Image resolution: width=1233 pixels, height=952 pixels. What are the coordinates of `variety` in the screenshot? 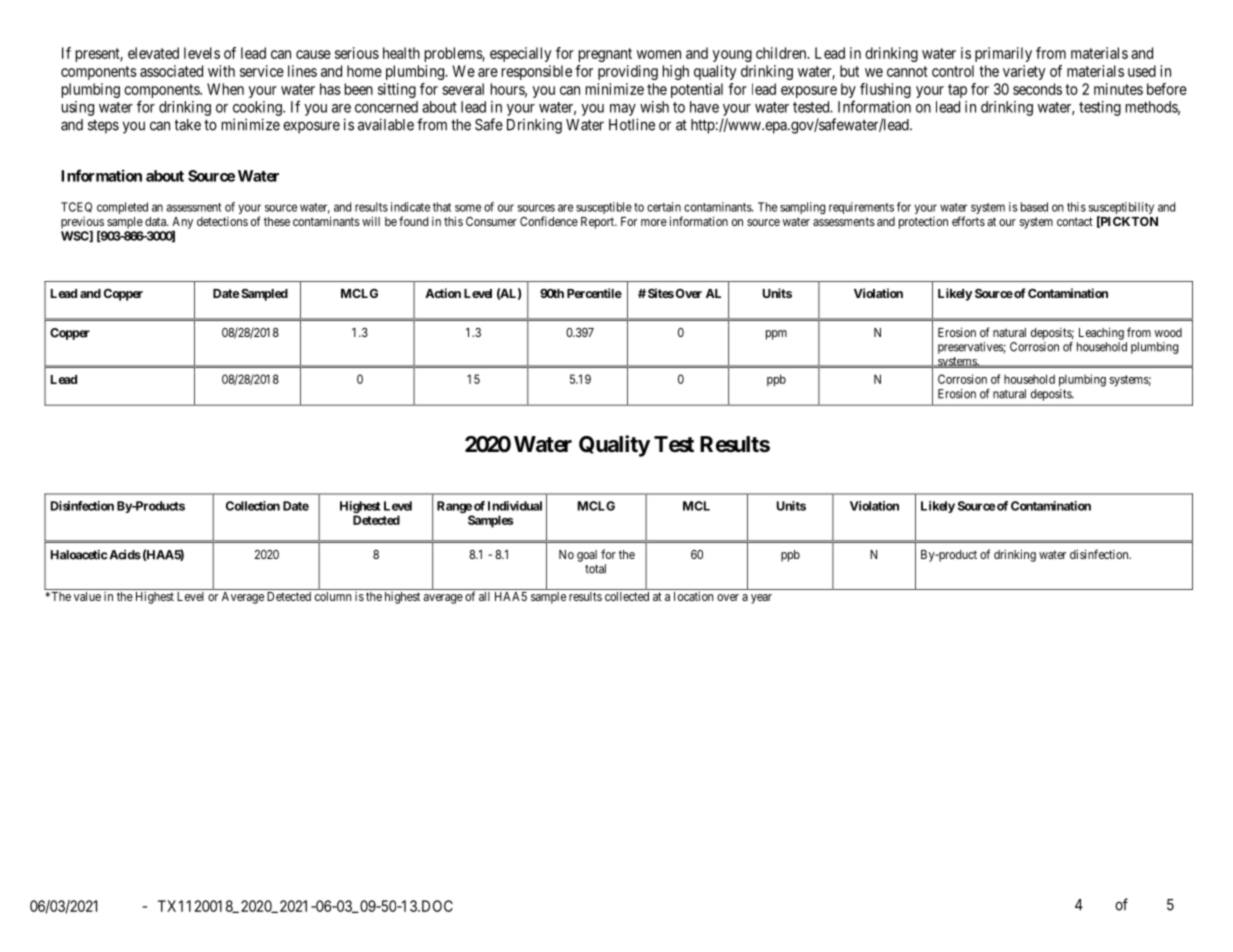 It's located at (1024, 72).
